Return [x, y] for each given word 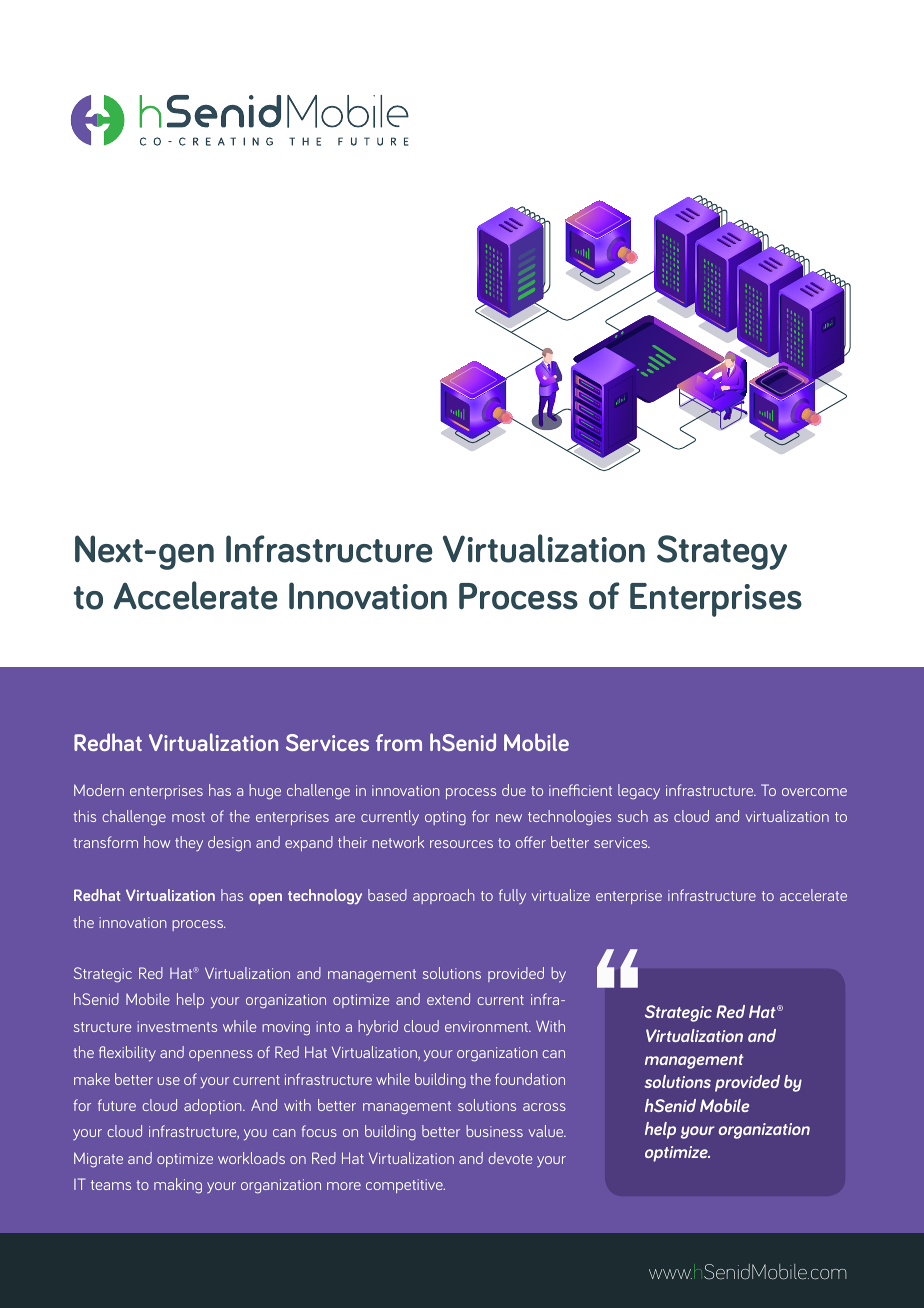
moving [286, 1028]
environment [488, 1026]
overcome [814, 792]
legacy [639, 792]
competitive [405, 1186]
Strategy [722, 552]
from [399, 742]
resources [461, 844]
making [178, 1186]
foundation [530, 1079]
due [514, 790]
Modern [99, 790]
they [189, 843]
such [633, 816]
